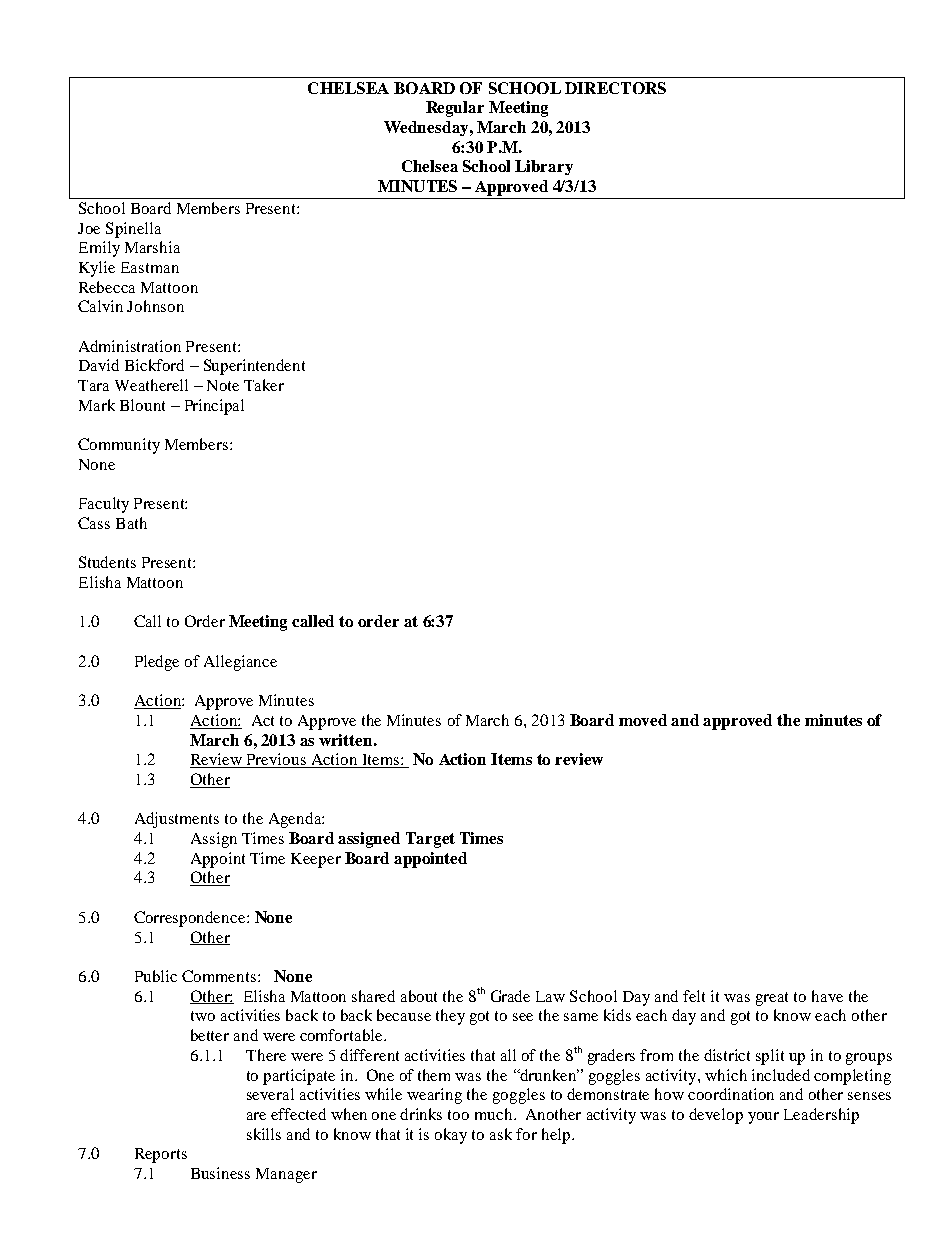  Describe the element at coordinates (455, 109) in the document. I see `Regular` at that location.
